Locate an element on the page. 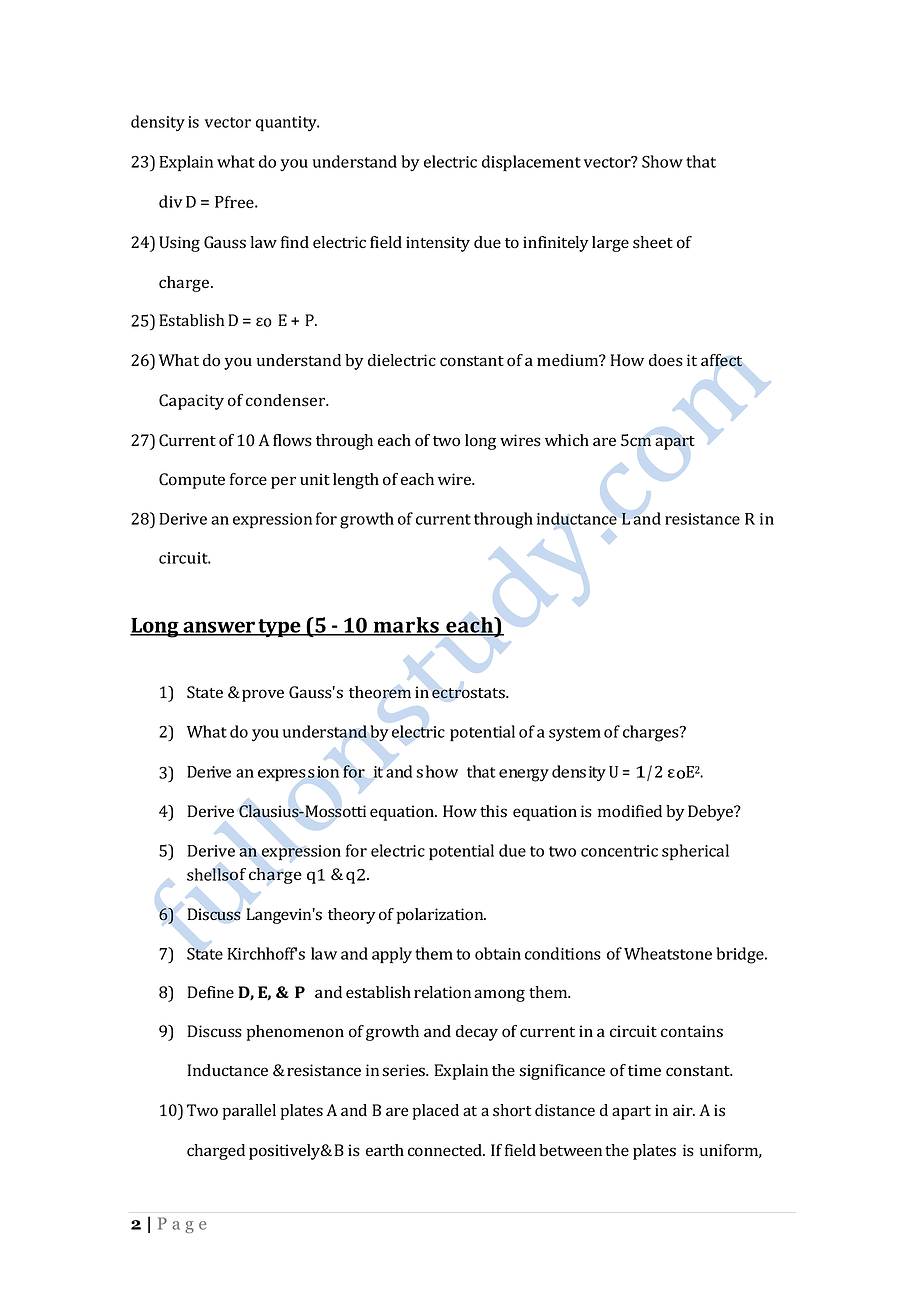 The image size is (924, 1309). system is located at coordinates (575, 734).
